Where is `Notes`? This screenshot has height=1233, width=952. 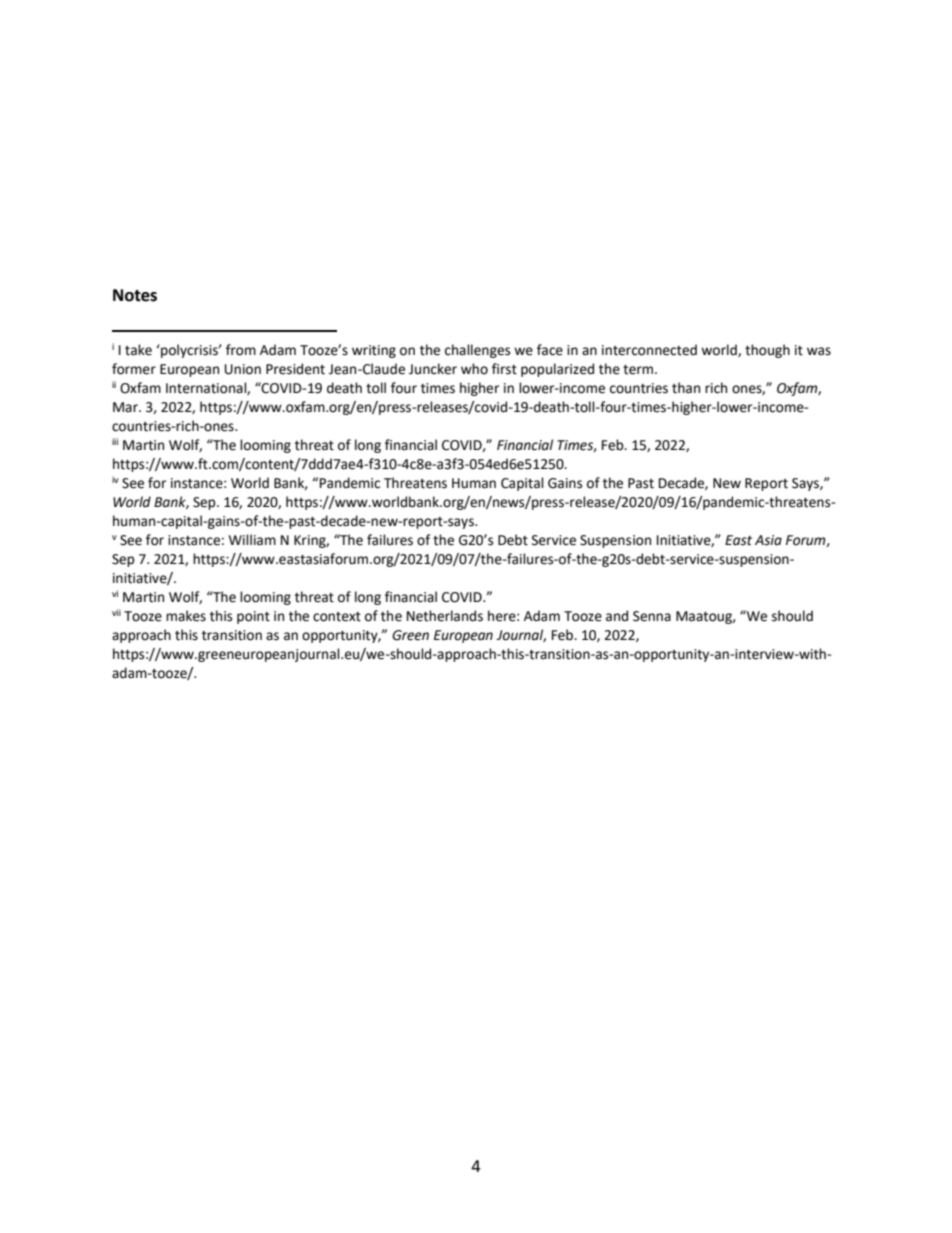
Notes is located at coordinates (135, 295).
